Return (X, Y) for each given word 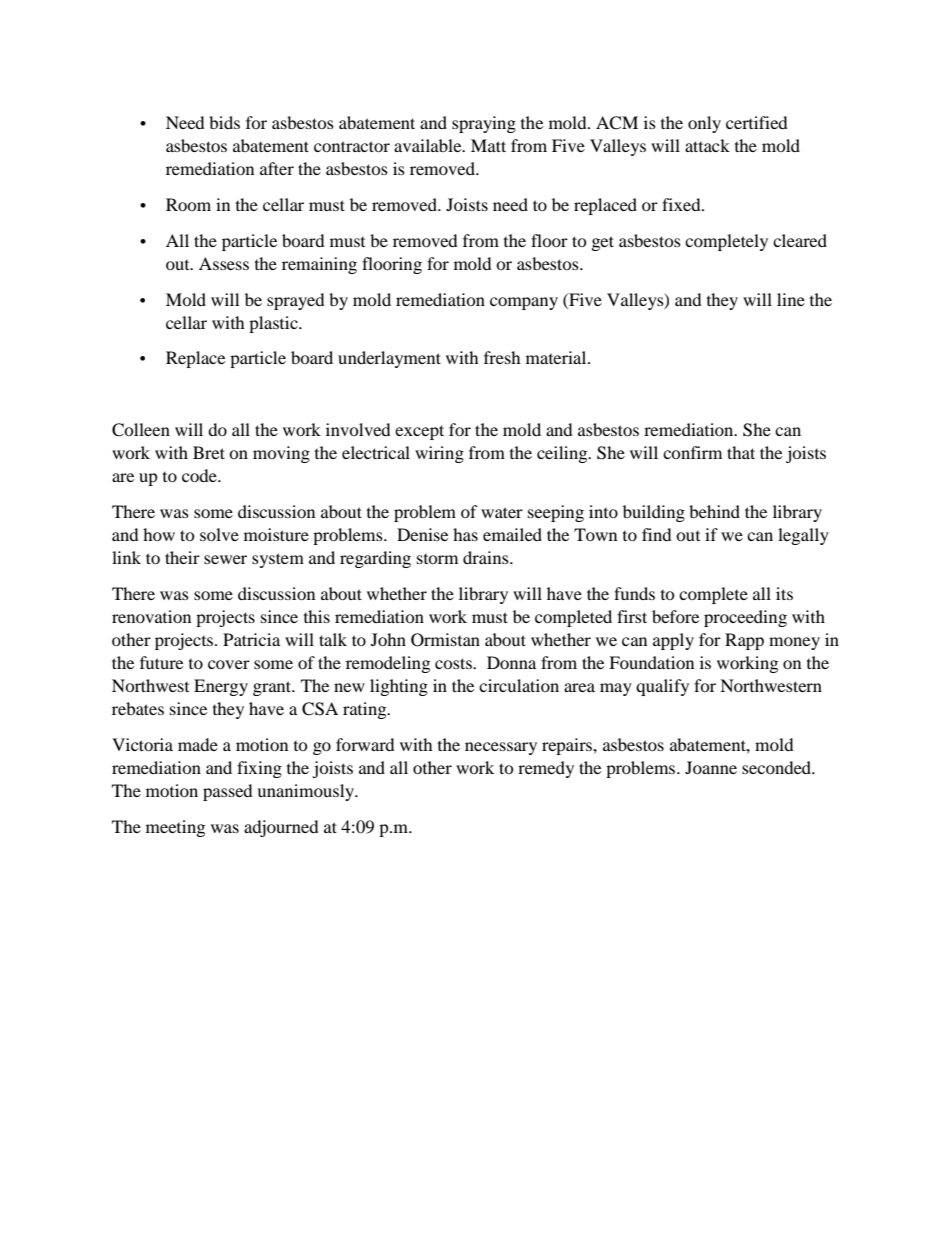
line (791, 299)
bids (224, 122)
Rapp (744, 641)
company (524, 303)
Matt (488, 145)
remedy (546, 769)
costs (454, 663)
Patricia (251, 639)
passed (228, 792)
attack (707, 145)
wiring (439, 454)
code (200, 475)
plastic (274, 324)
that (741, 452)
